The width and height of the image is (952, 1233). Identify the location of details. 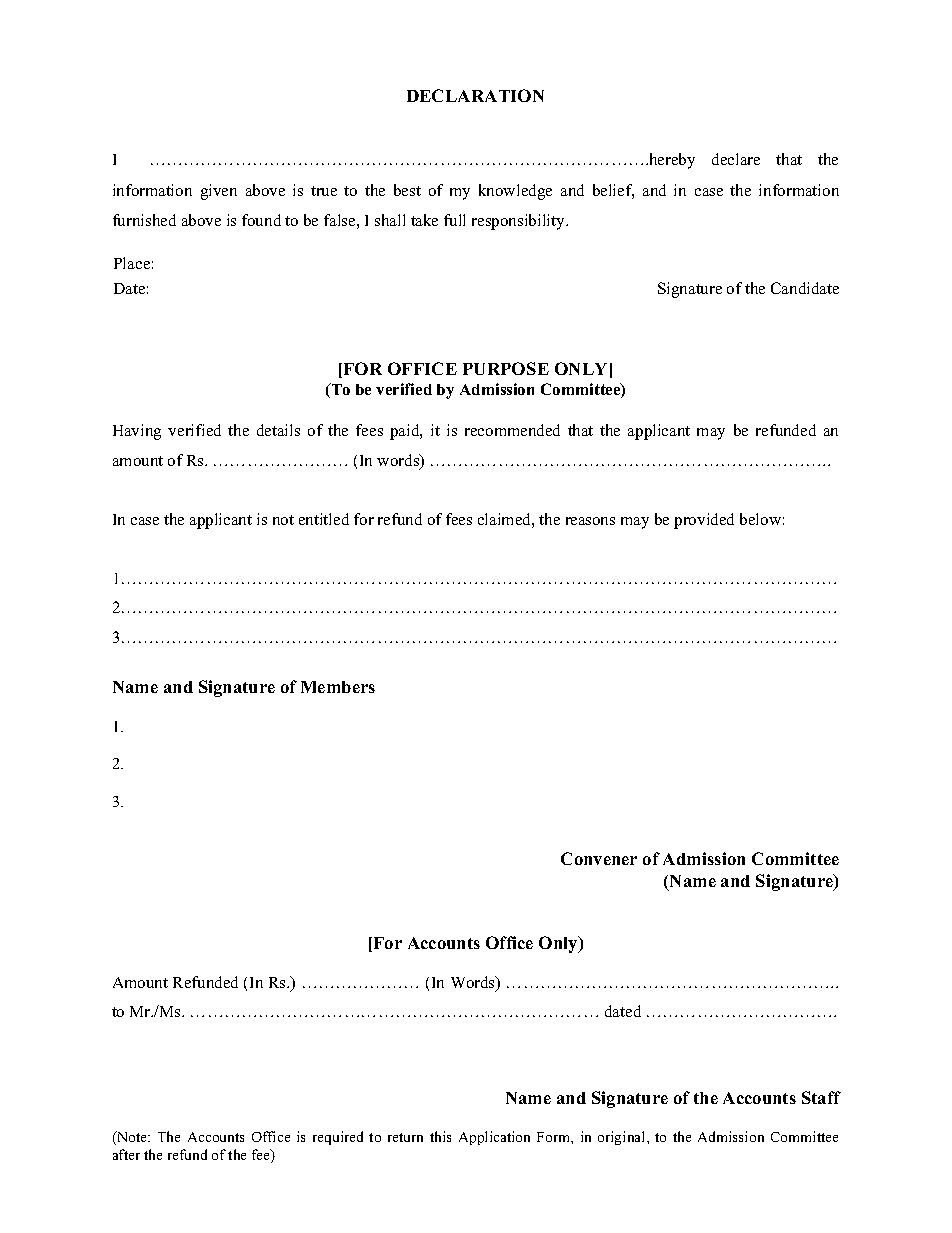
(278, 430).
